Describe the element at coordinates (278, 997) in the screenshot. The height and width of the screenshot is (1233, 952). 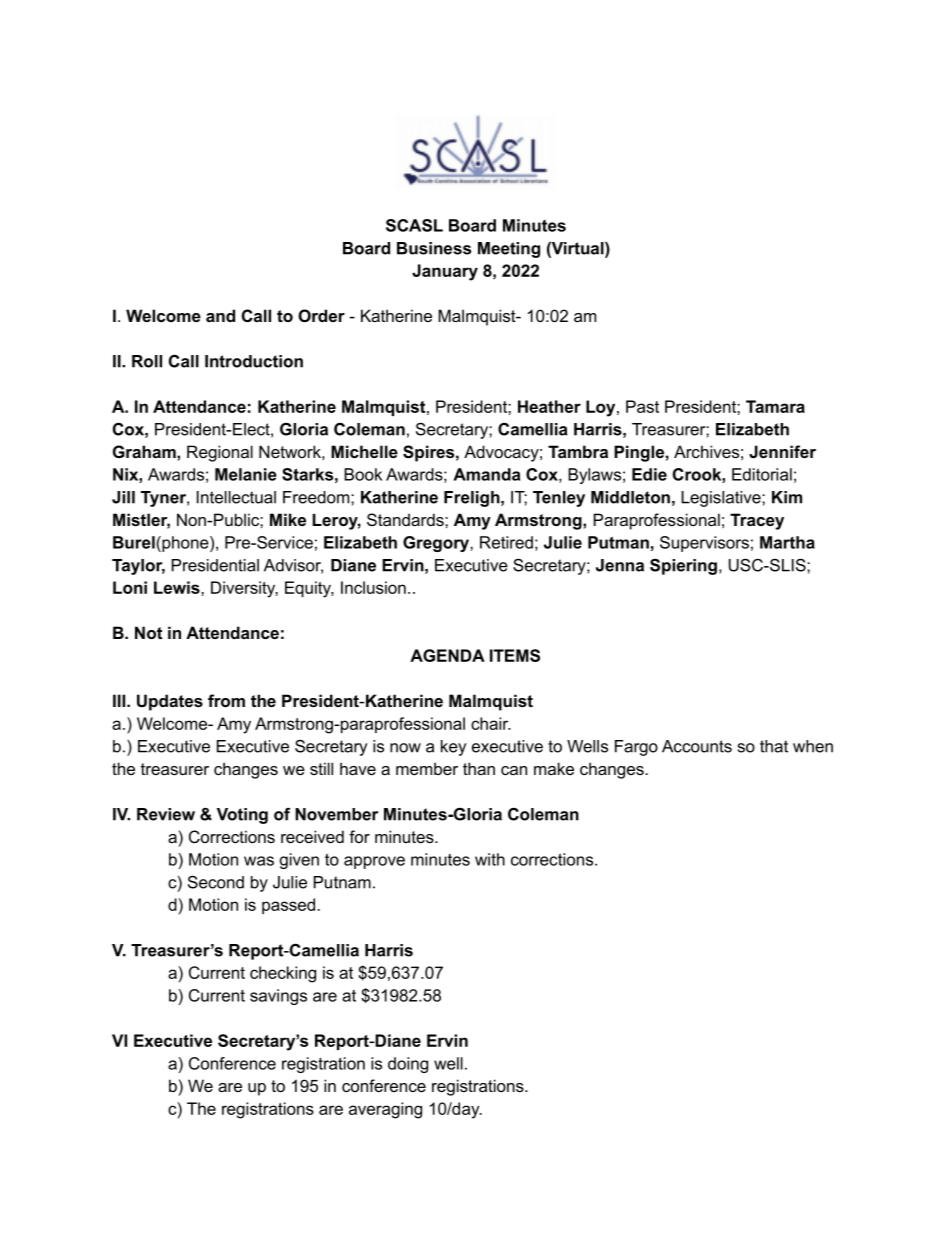
I see `savings` at that location.
